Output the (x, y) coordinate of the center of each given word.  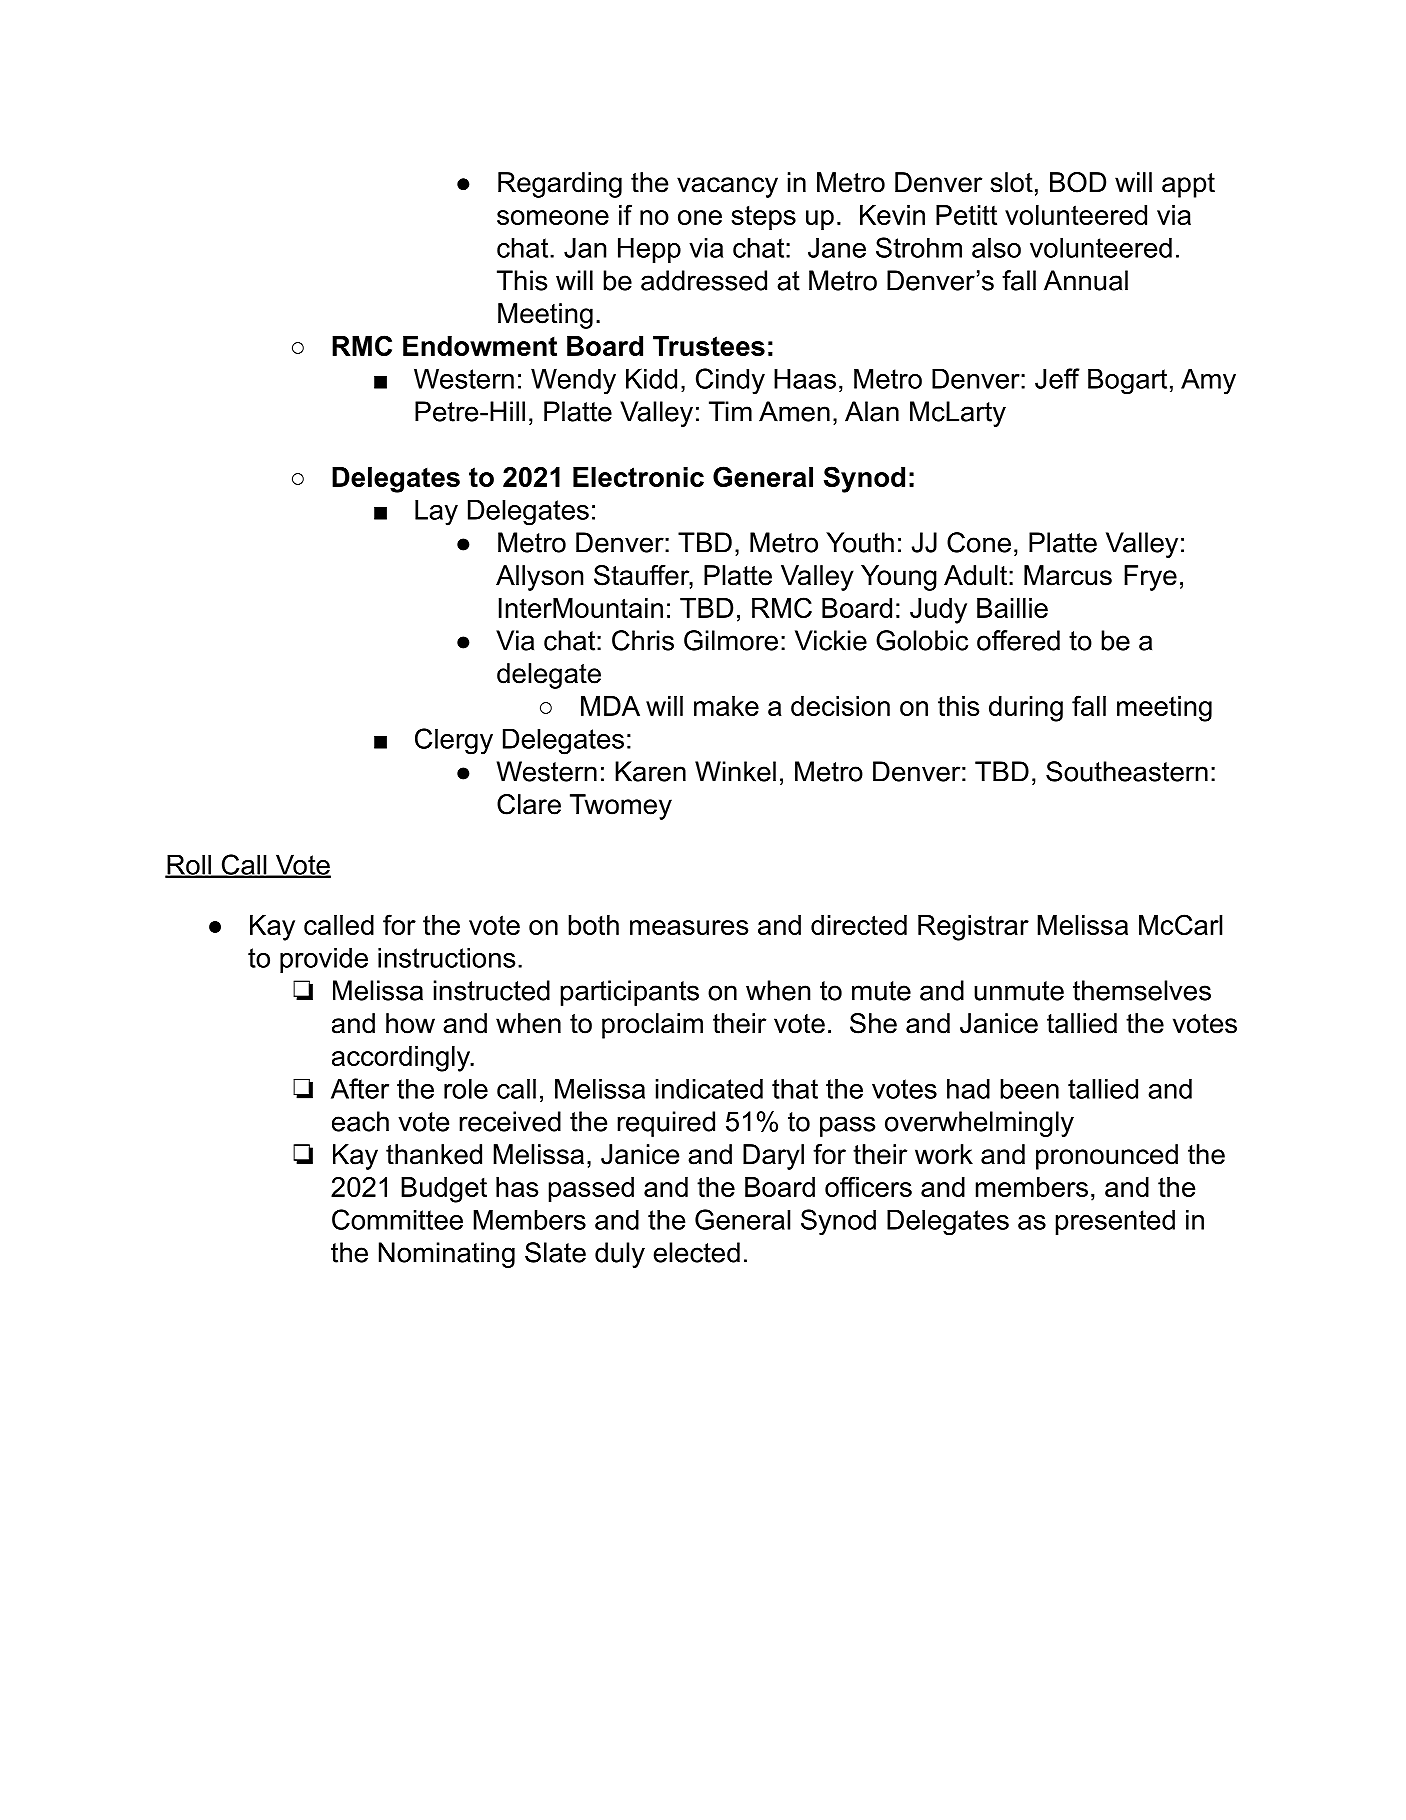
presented (1115, 1222)
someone (553, 217)
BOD (1078, 182)
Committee (397, 1219)
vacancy (727, 187)
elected (696, 1252)
